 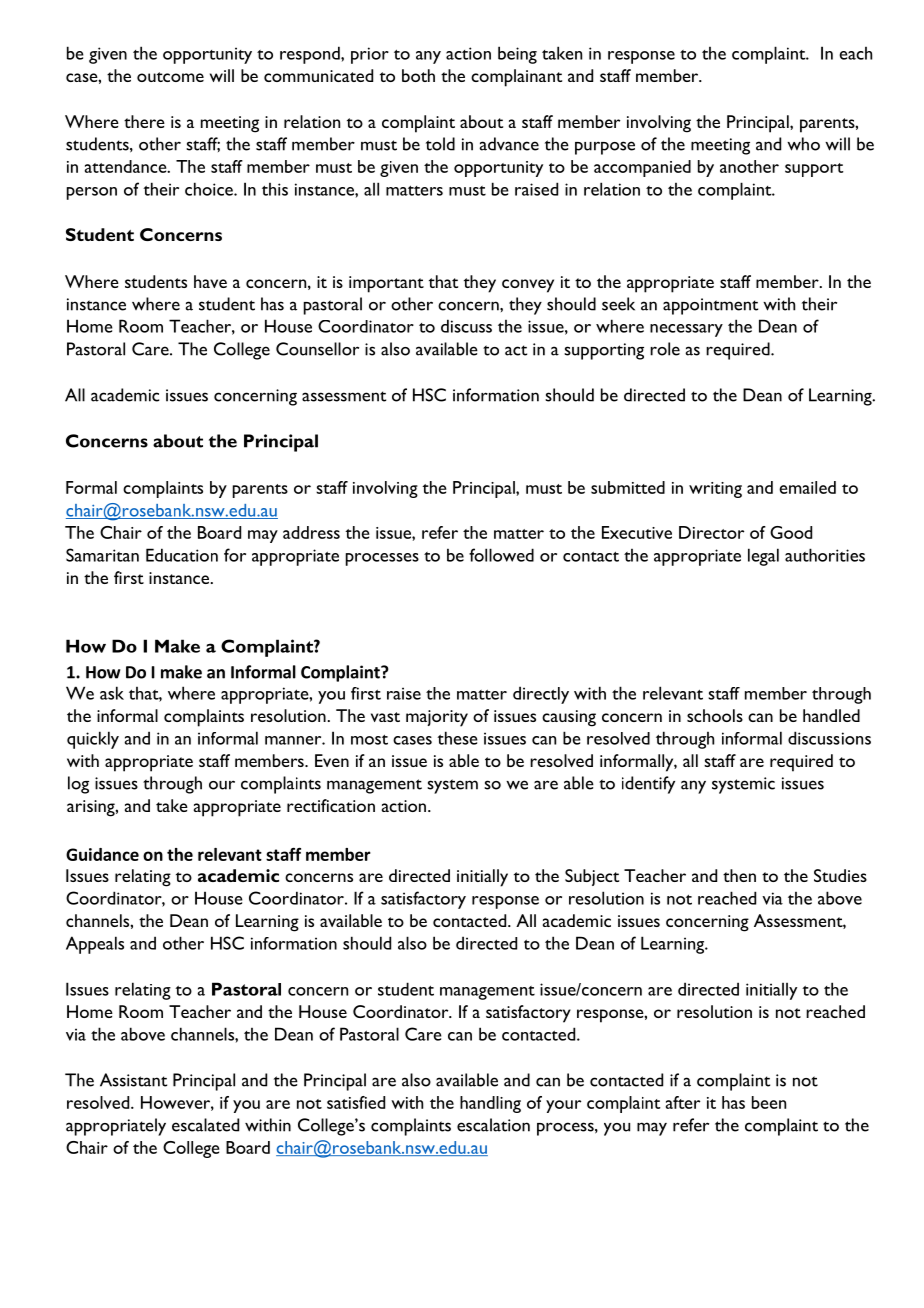 What do you see at coordinates (418, 75) in the page?
I see `both` at bounding box center [418, 75].
